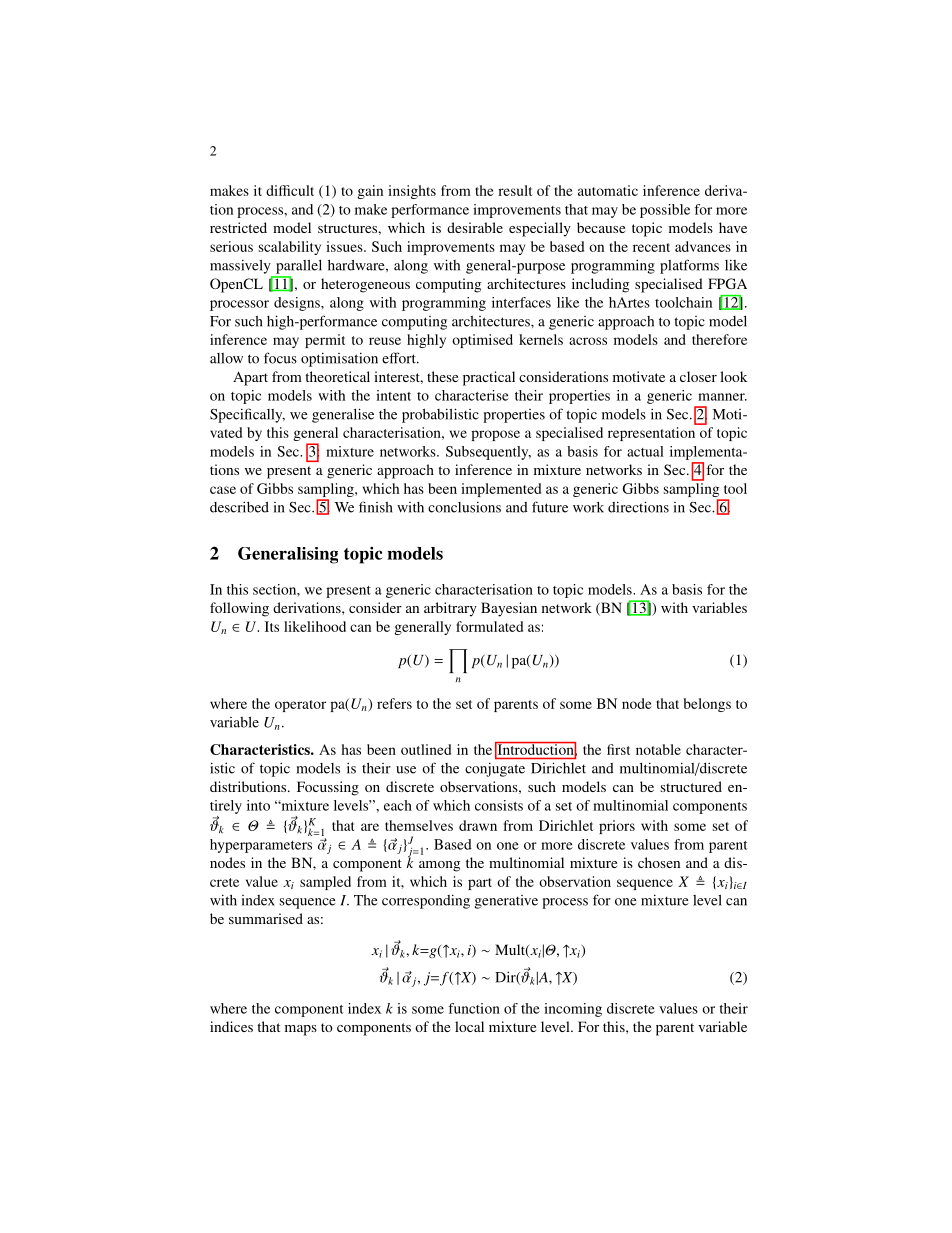 The image size is (952, 1233). Describe the element at coordinates (290, 190) in the screenshot. I see `difficult` at that location.
